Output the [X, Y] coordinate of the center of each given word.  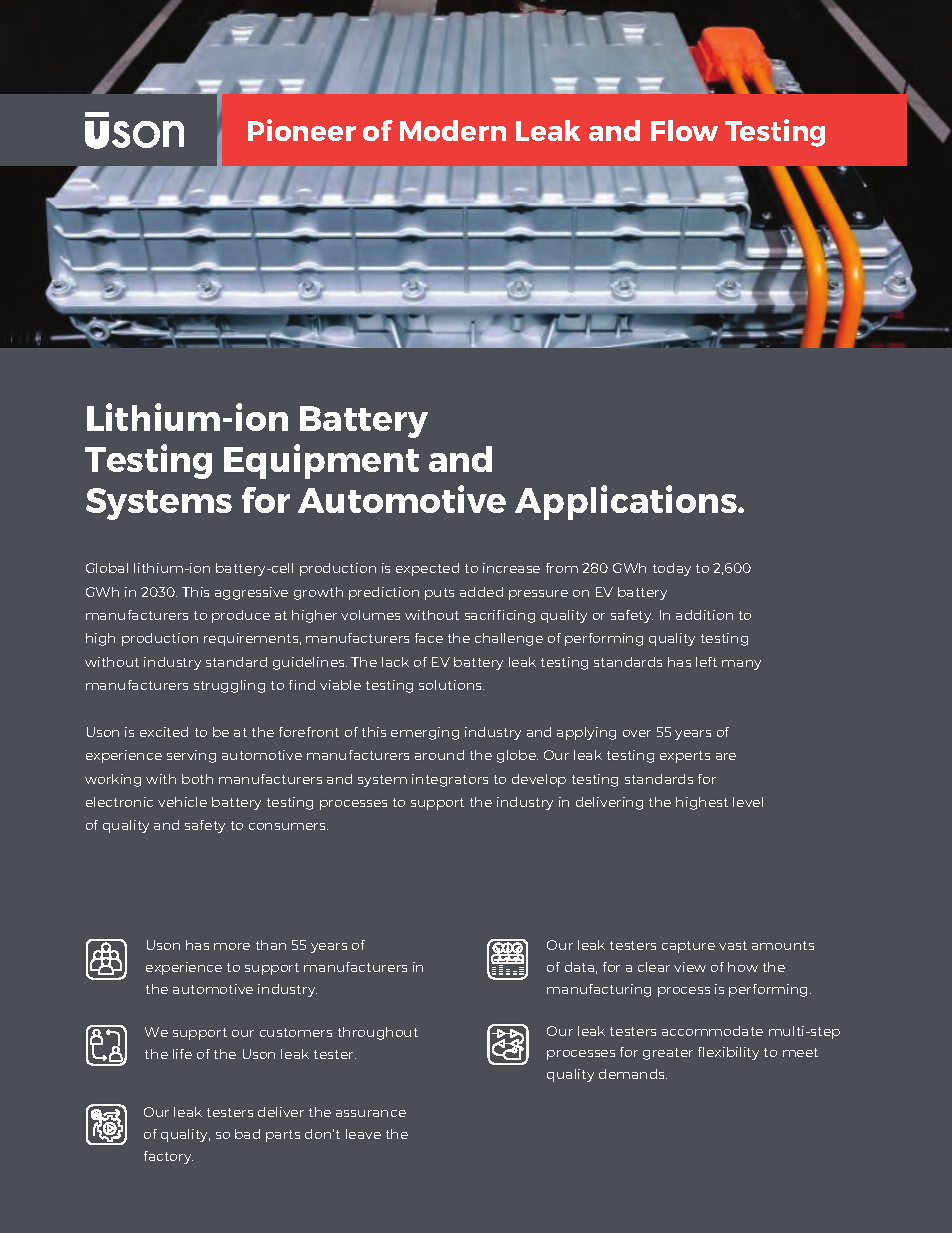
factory [168, 1157]
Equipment [321, 461]
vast [733, 945]
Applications [627, 502]
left [706, 662]
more [232, 946]
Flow [684, 130]
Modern [453, 130]
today [672, 569]
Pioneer [302, 130]
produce [241, 616]
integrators [450, 780]
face [429, 638]
